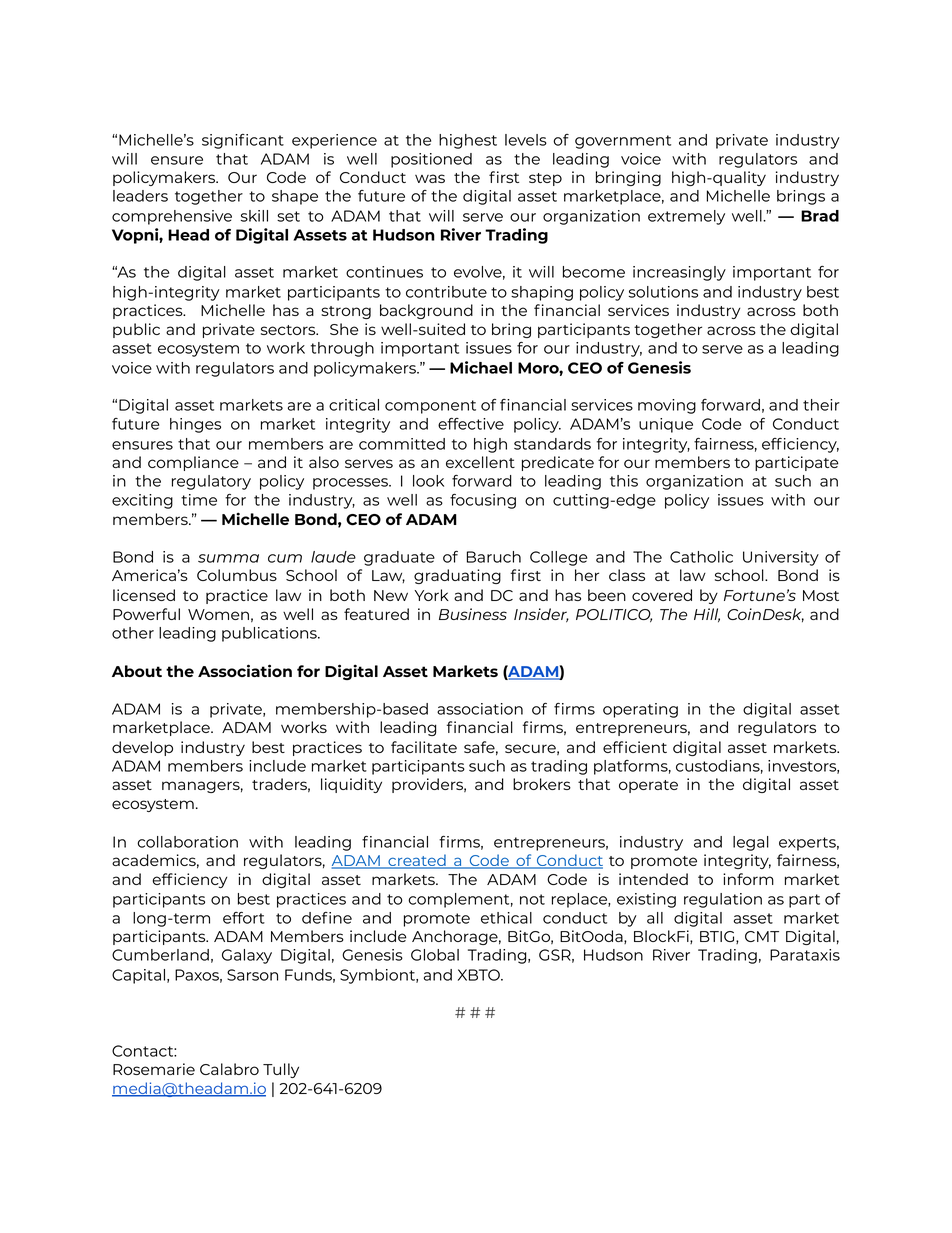 The width and height of the screenshot is (952, 1233). Describe the element at coordinates (281, 1070) in the screenshot. I see `Tully` at that location.
